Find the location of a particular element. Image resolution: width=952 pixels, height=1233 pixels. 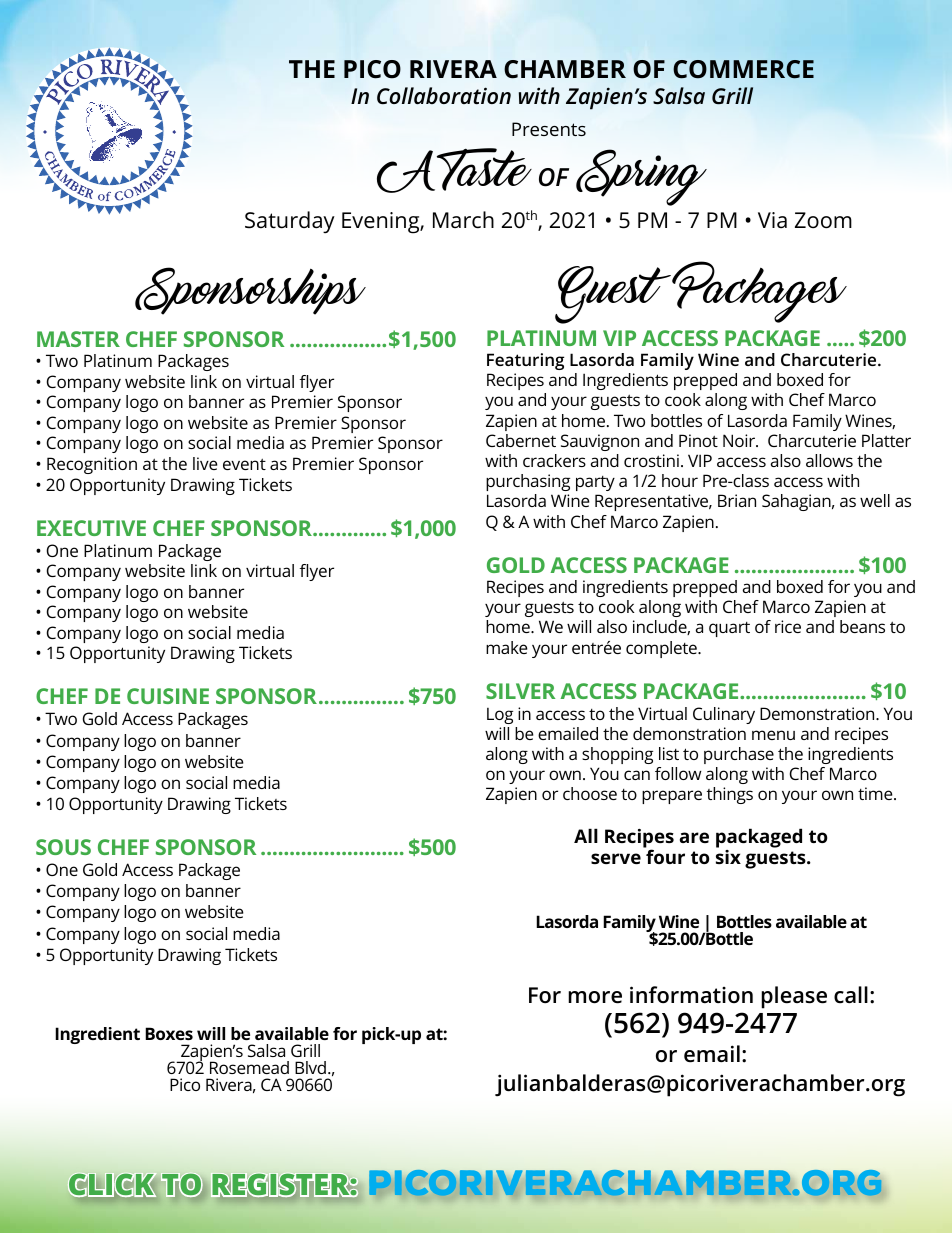

Blvd is located at coordinates (310, 1067).
